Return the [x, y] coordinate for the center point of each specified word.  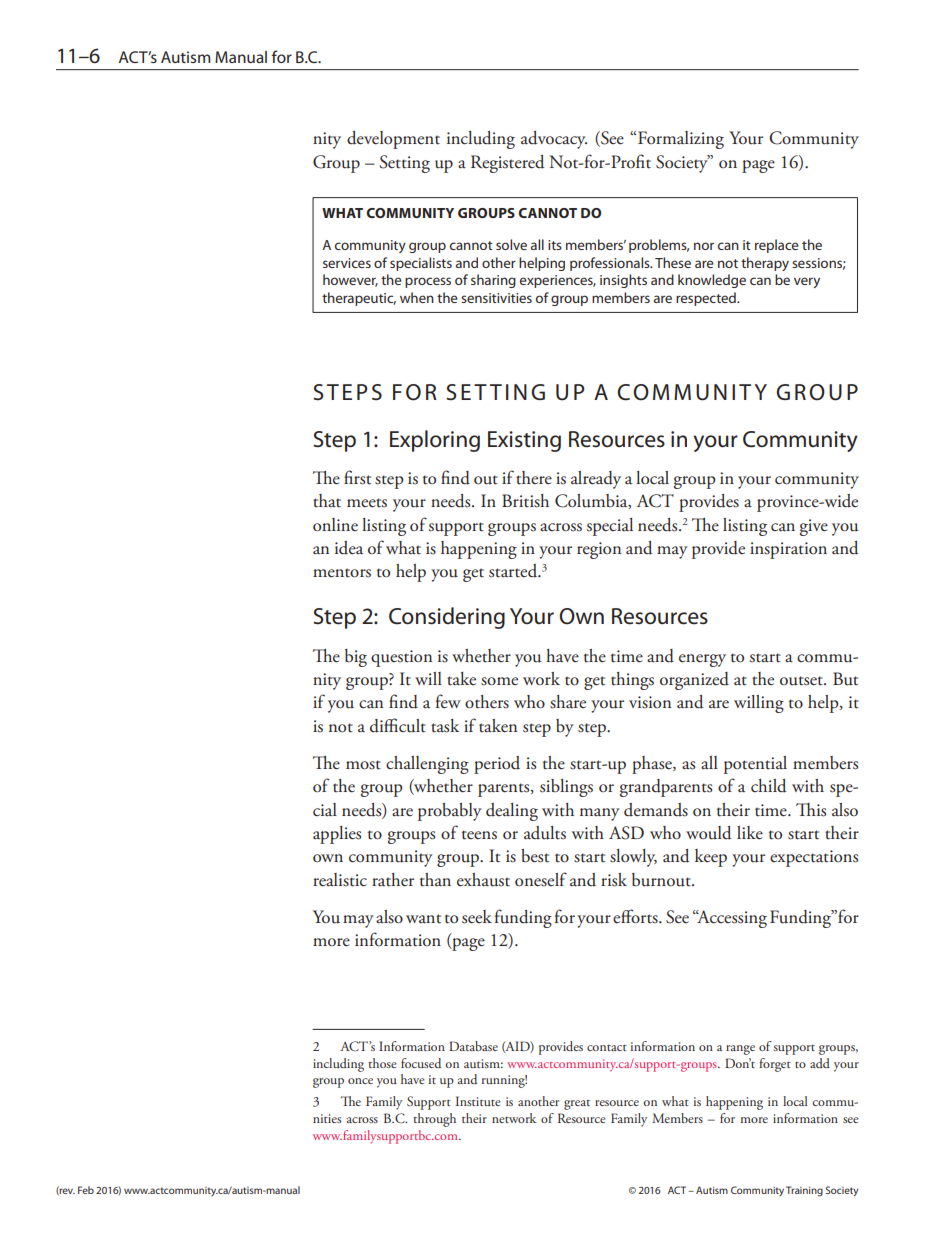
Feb [86, 1190]
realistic [340, 880]
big [356, 658]
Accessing [731, 919]
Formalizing [681, 140]
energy [702, 660]
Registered [507, 164]
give [814, 527]
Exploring [435, 441]
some [499, 681]
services [347, 263]
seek [477, 917]
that [327, 501]
